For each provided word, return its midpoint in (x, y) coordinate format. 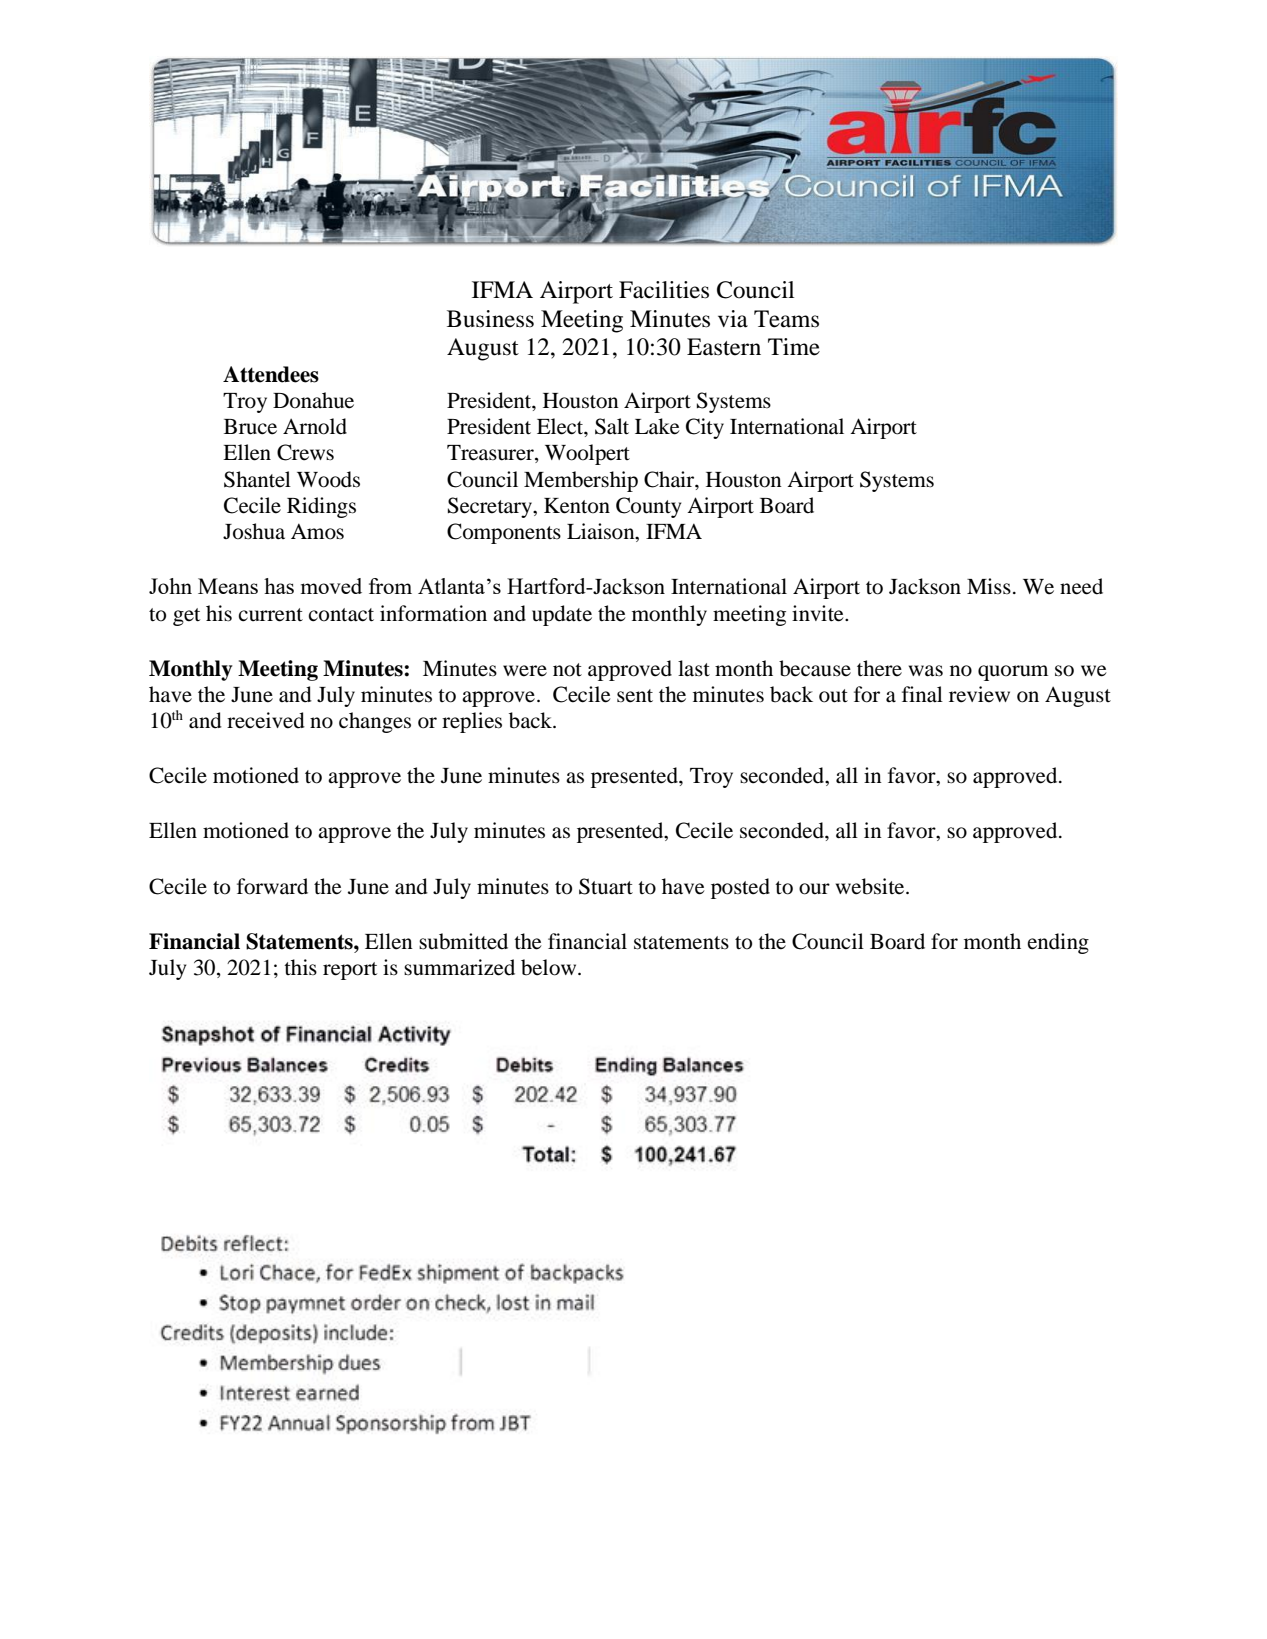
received (266, 720)
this (300, 967)
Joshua (254, 531)
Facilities (664, 290)
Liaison (602, 532)
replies (472, 722)
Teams (786, 319)
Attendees (271, 374)
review (979, 694)
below (550, 967)
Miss (989, 586)
